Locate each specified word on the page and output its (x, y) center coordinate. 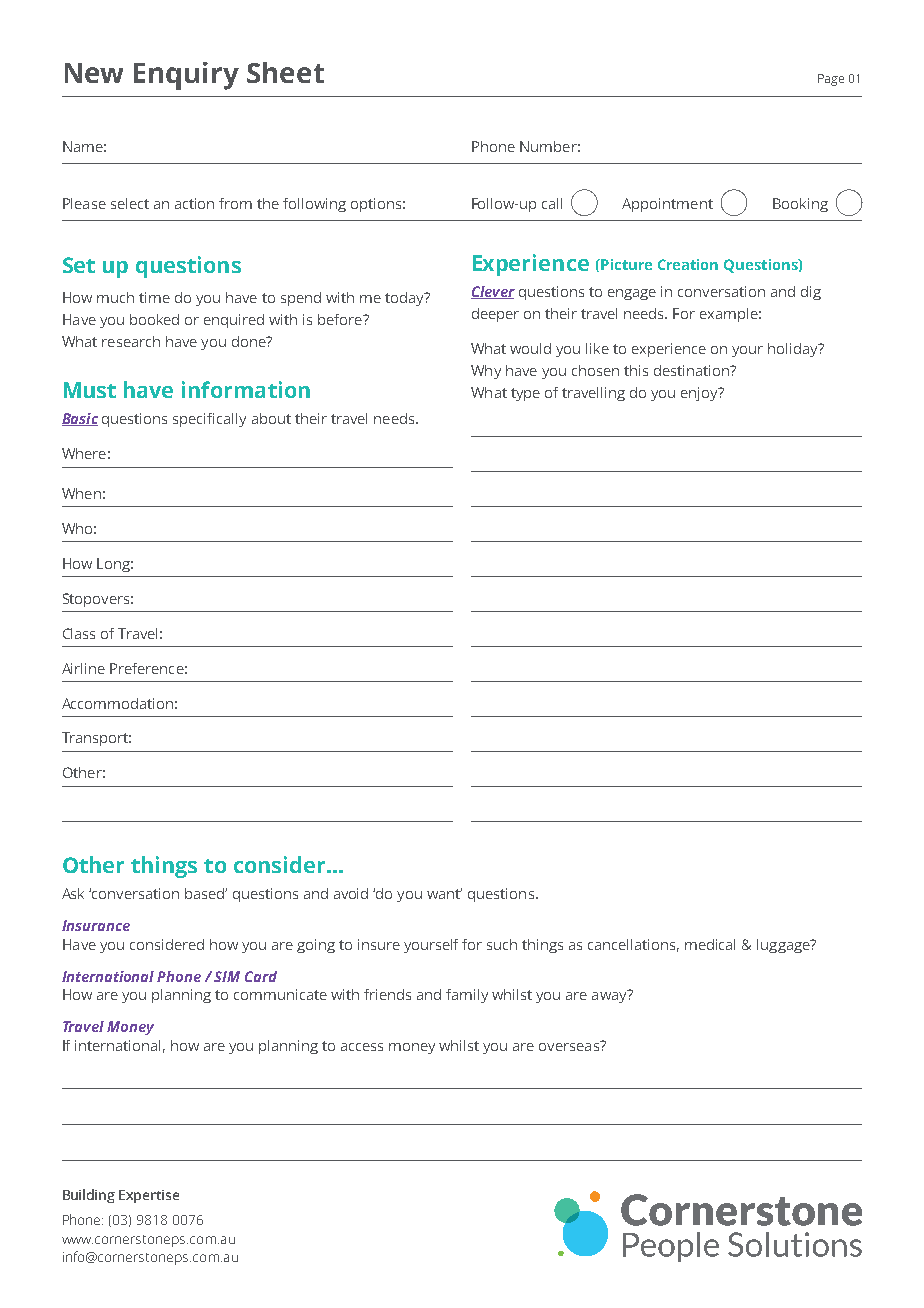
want (444, 893)
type (525, 394)
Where (84, 453)
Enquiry (186, 76)
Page (831, 80)
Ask (73, 893)
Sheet (285, 72)
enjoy (700, 394)
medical (710, 944)
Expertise (149, 1196)
